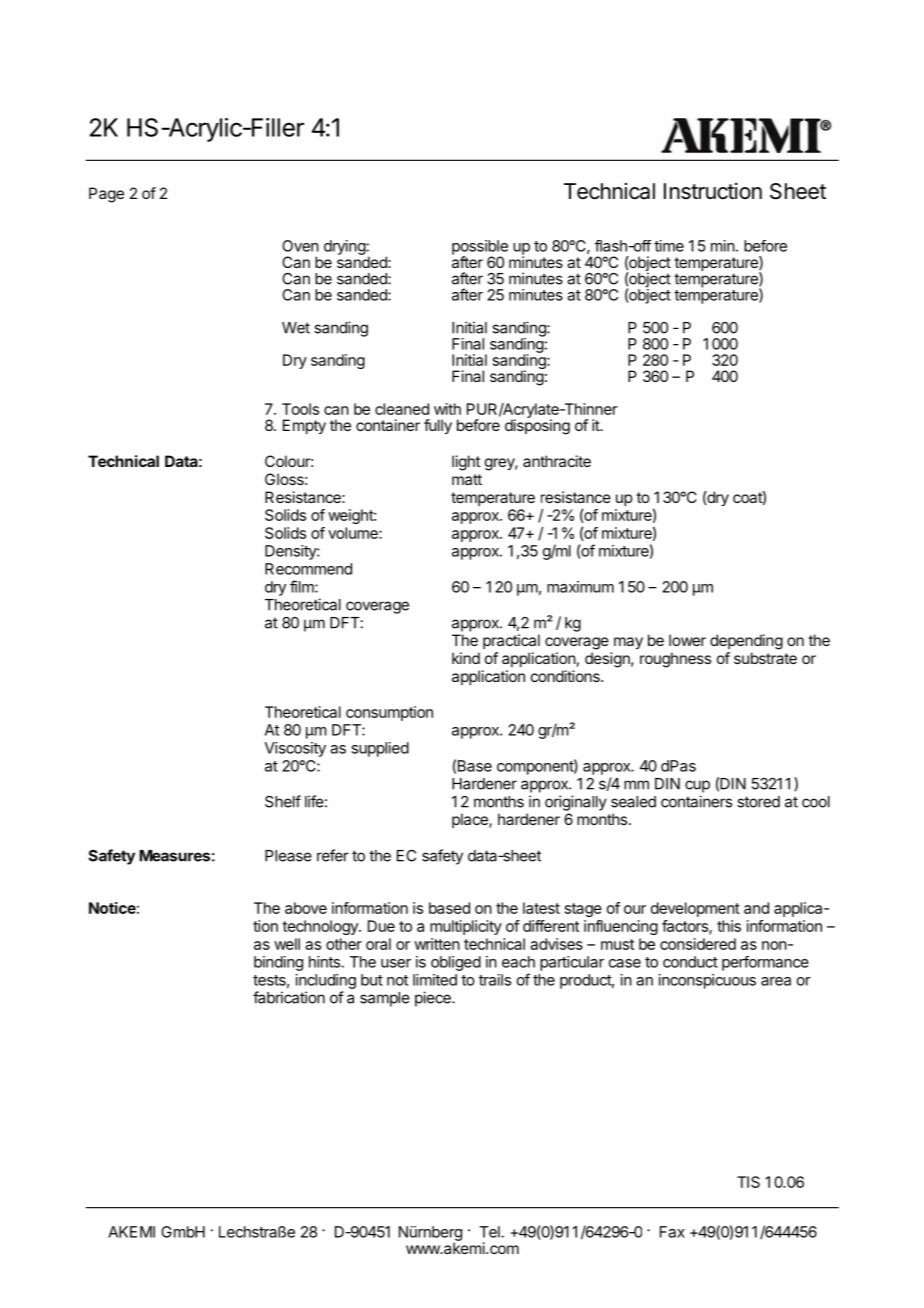 The image size is (924, 1308). What do you see at coordinates (669, 246) in the screenshot?
I see `time` at bounding box center [669, 246].
